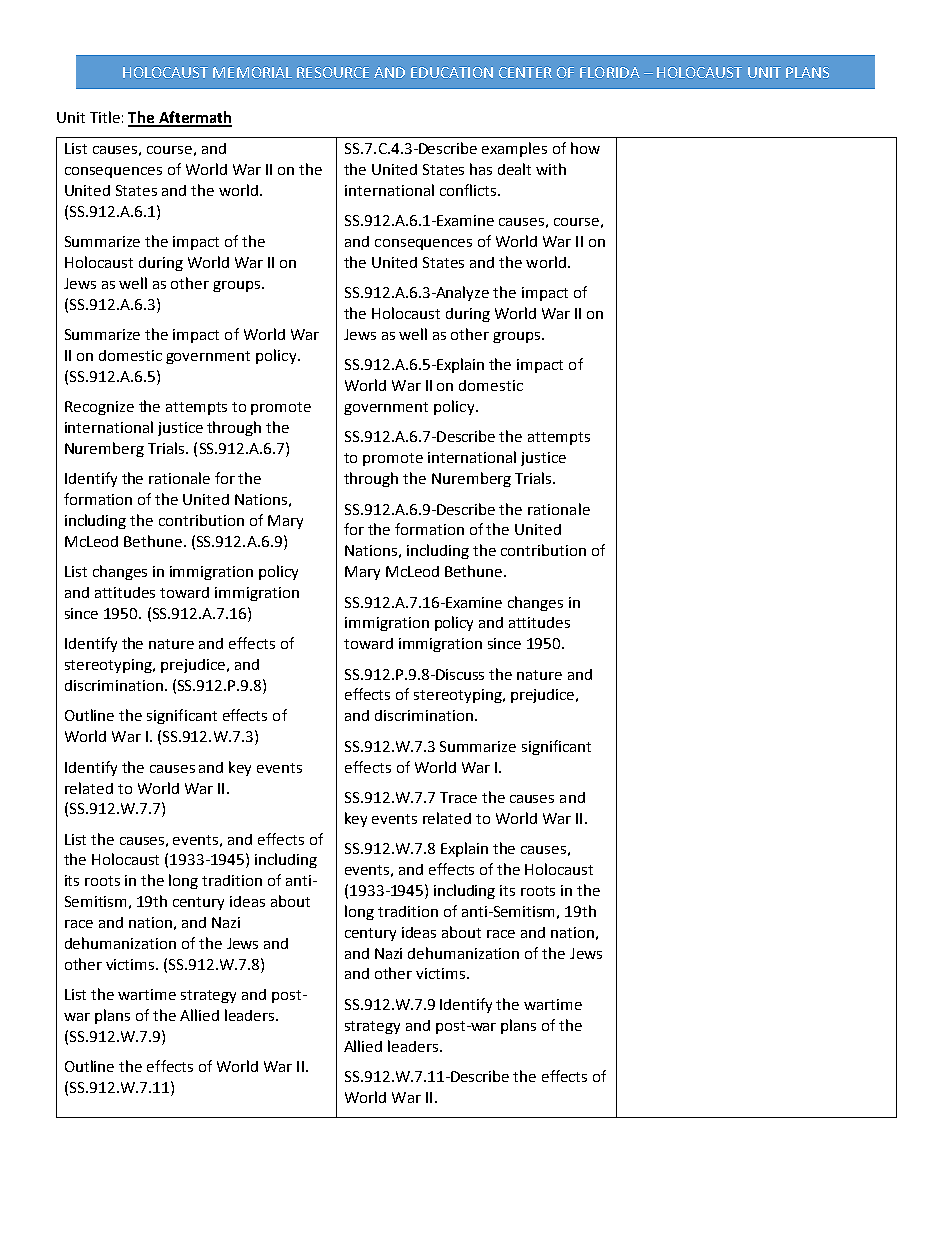 The width and height of the screenshot is (952, 1233). I want to click on FLORIDA, so click(610, 72).
